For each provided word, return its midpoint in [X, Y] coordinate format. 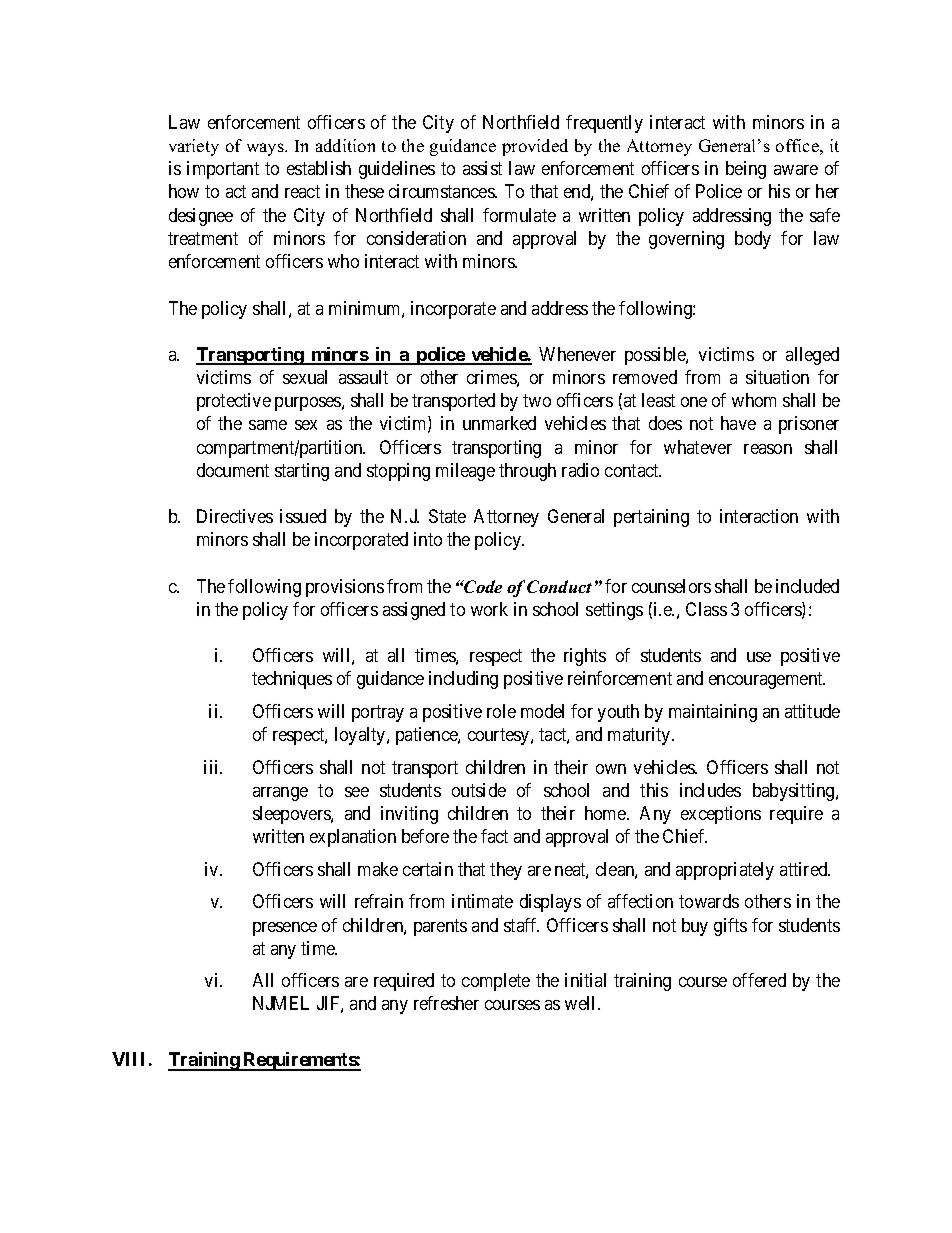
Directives [235, 516]
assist [482, 168]
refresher [446, 1003]
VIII [128, 1059]
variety [194, 147]
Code [482, 586]
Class [706, 609]
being [746, 170]
